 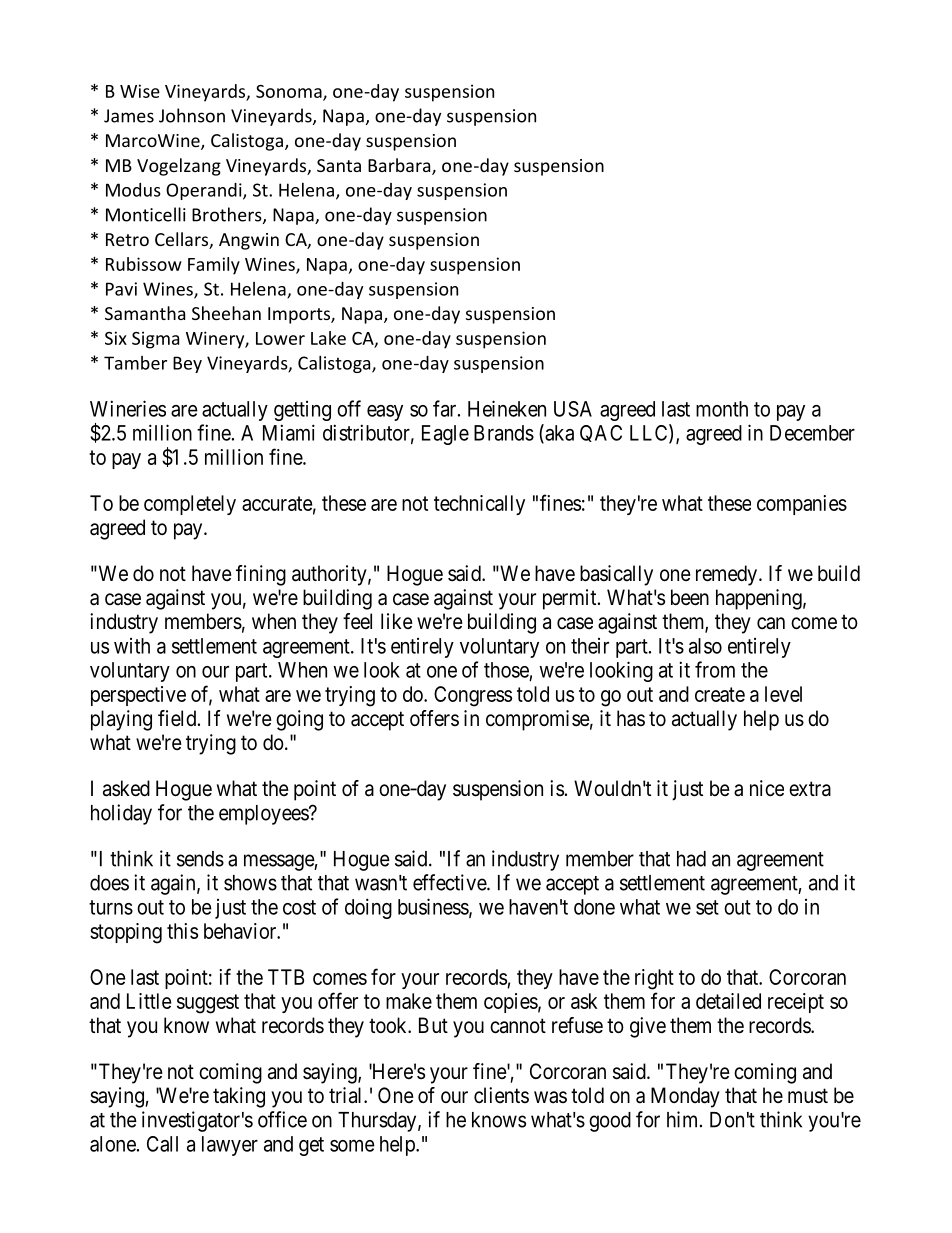 I want to click on Johnson, so click(x=192, y=115).
